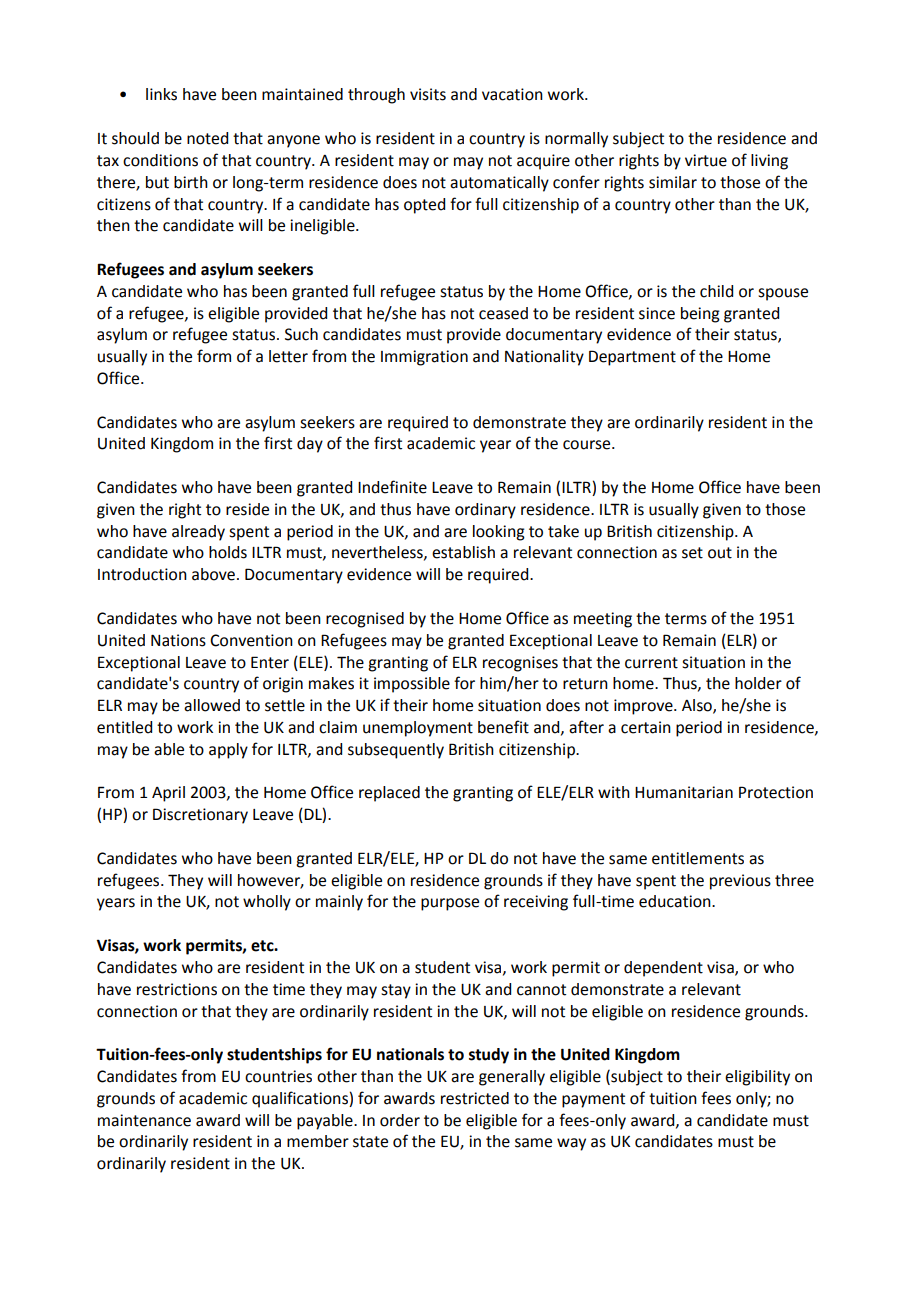 The width and height of the screenshot is (924, 1308). Describe the element at coordinates (392, 487) in the screenshot. I see `Indefinite` at that location.
